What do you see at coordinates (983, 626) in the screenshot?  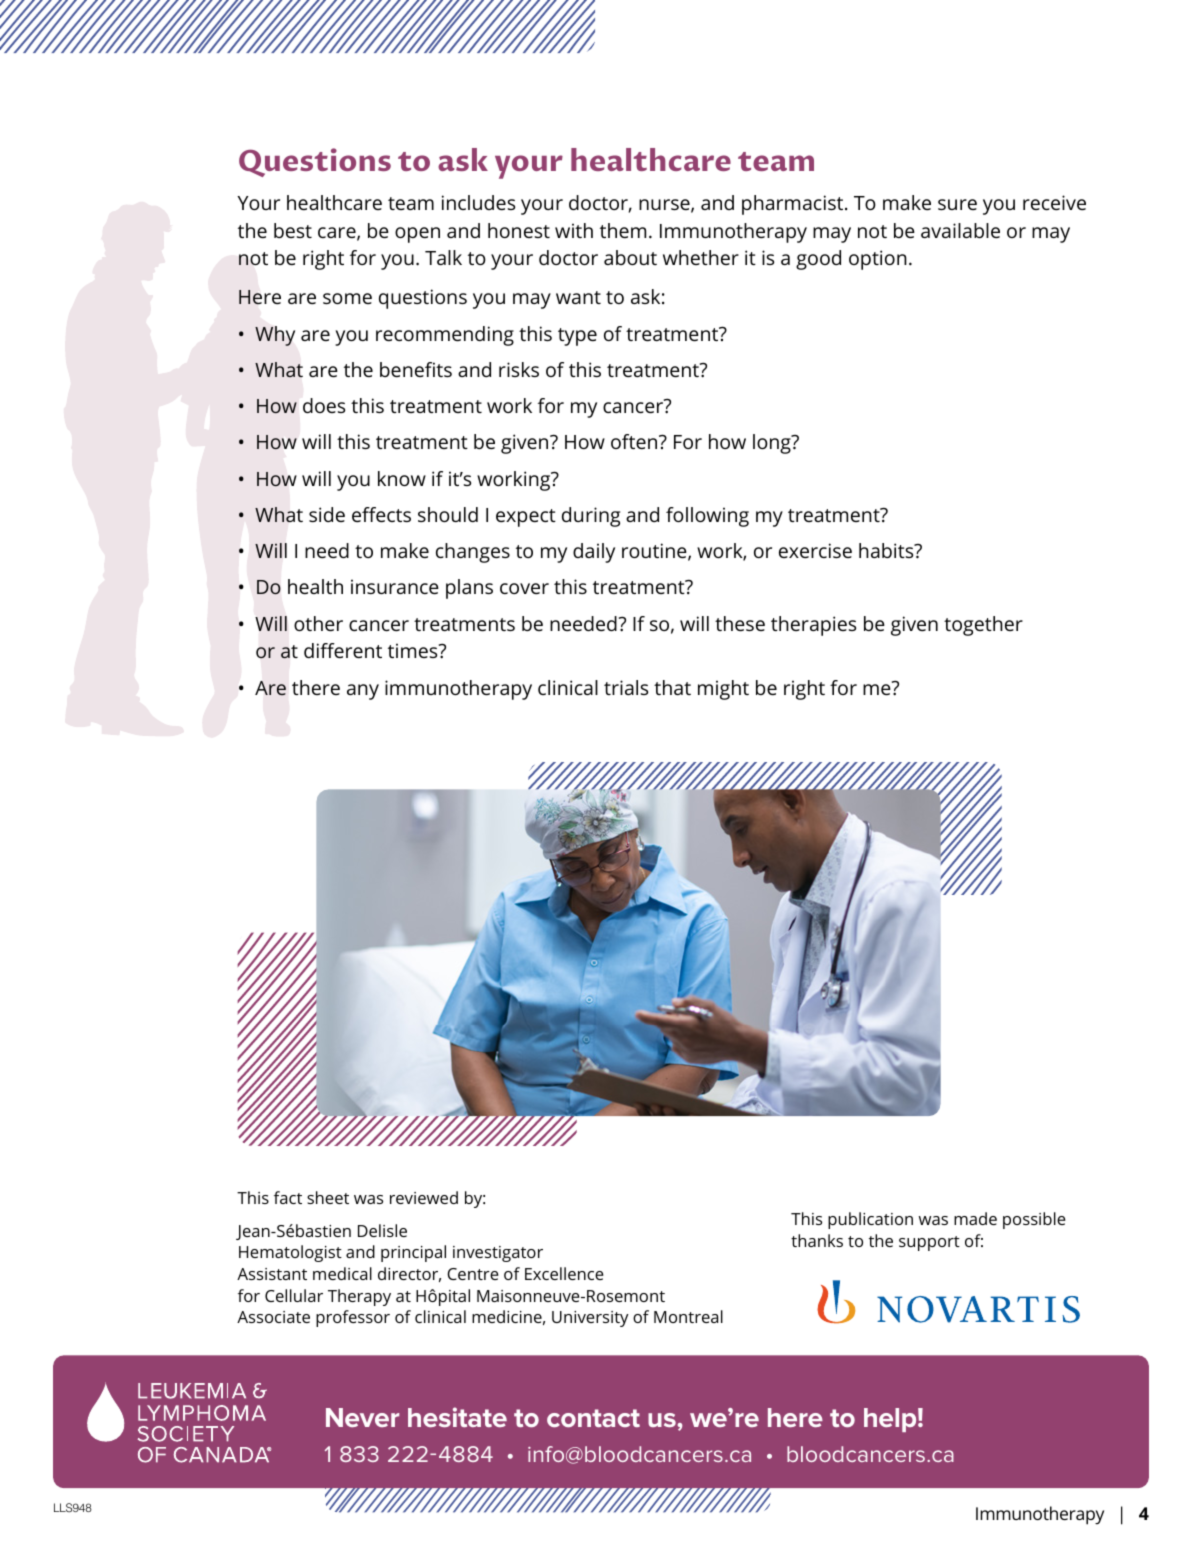 I see `together` at bounding box center [983, 626].
